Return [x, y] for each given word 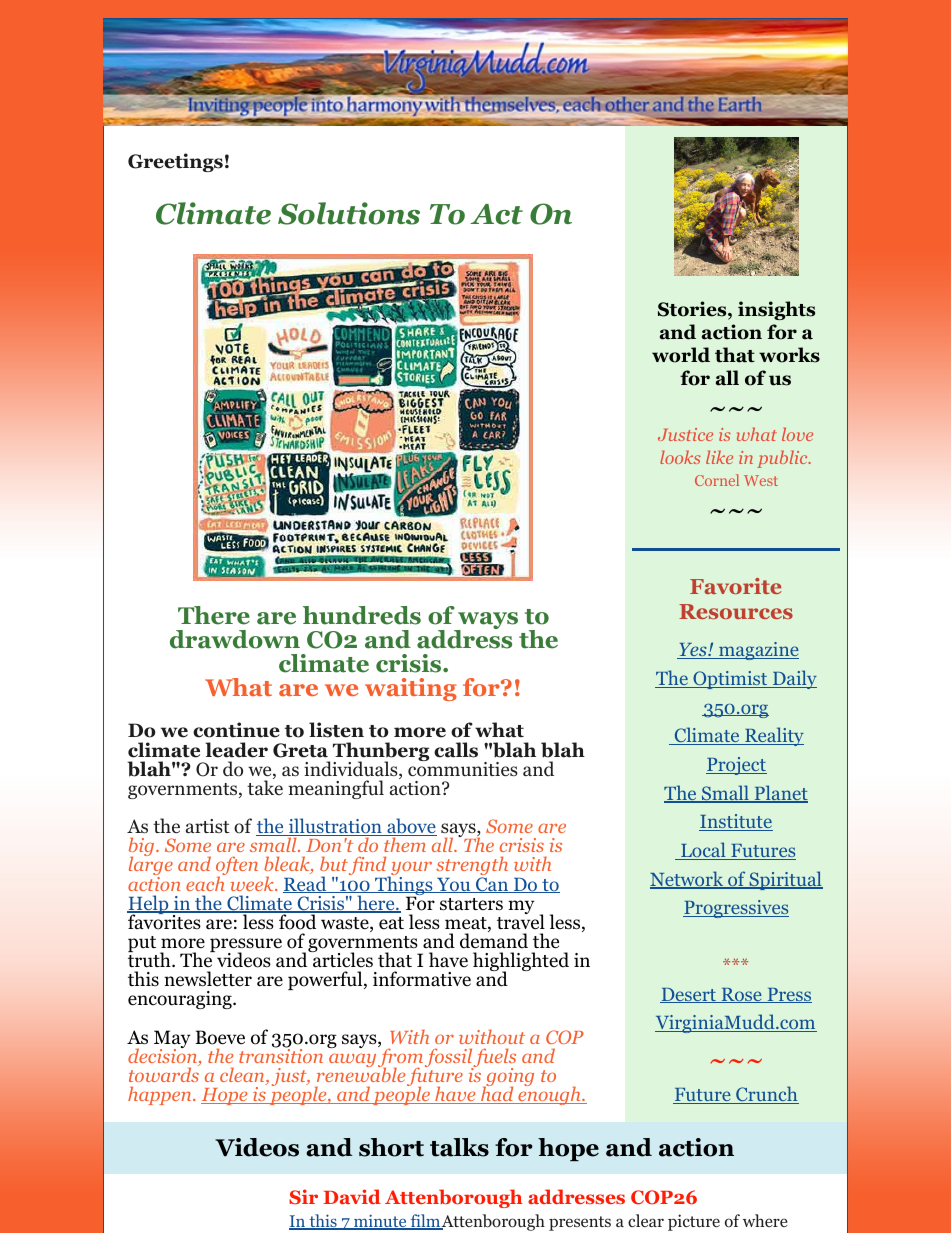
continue [236, 730]
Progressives [736, 909]
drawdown [235, 639]
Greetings [175, 162]
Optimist [730, 680]
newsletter [208, 979]
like [719, 457]
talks [459, 1147]
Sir [303, 1197]
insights [776, 310]
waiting [411, 689]
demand [494, 940]
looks [680, 457]
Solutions [349, 213]
